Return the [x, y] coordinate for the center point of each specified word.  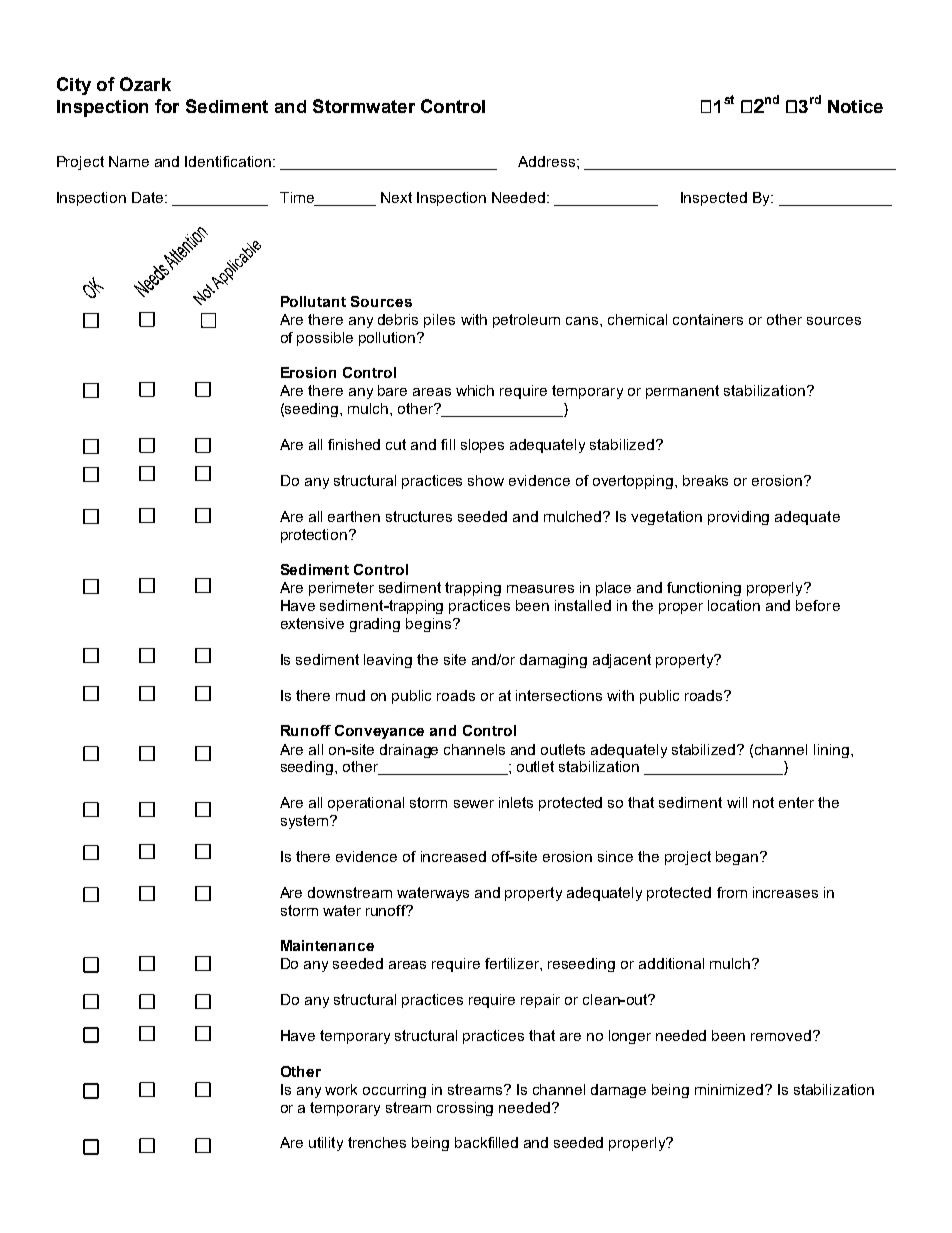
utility [326, 1144]
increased [453, 856]
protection [315, 536]
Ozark [145, 84]
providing [738, 518]
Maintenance [327, 945]
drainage [409, 751]
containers [708, 319]
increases [785, 892]
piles [439, 321]
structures [419, 516]
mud [350, 695]
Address [546, 161]
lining [831, 751]
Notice [855, 106]
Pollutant [313, 301]
